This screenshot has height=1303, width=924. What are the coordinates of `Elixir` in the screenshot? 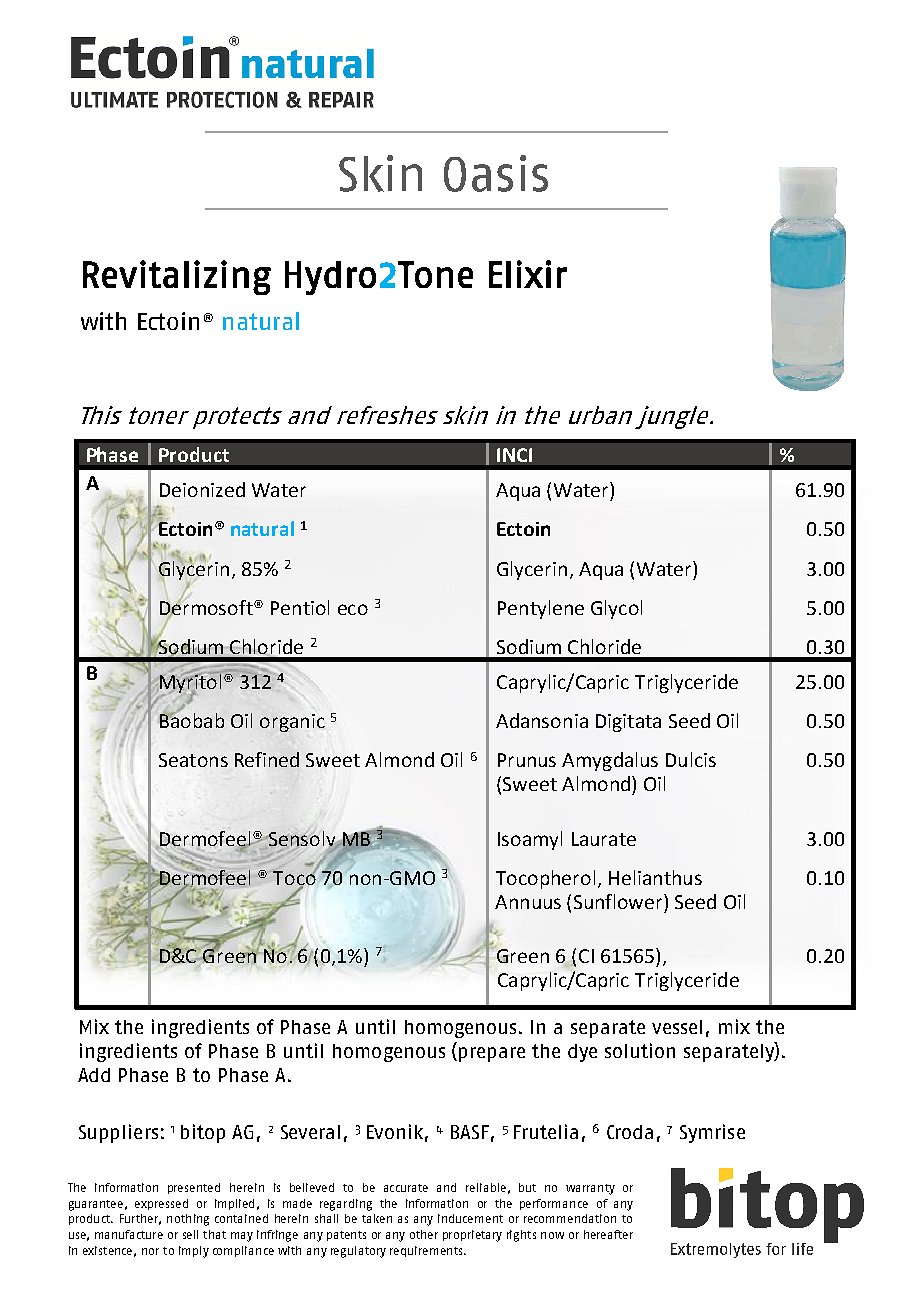 It's located at (528, 274).
